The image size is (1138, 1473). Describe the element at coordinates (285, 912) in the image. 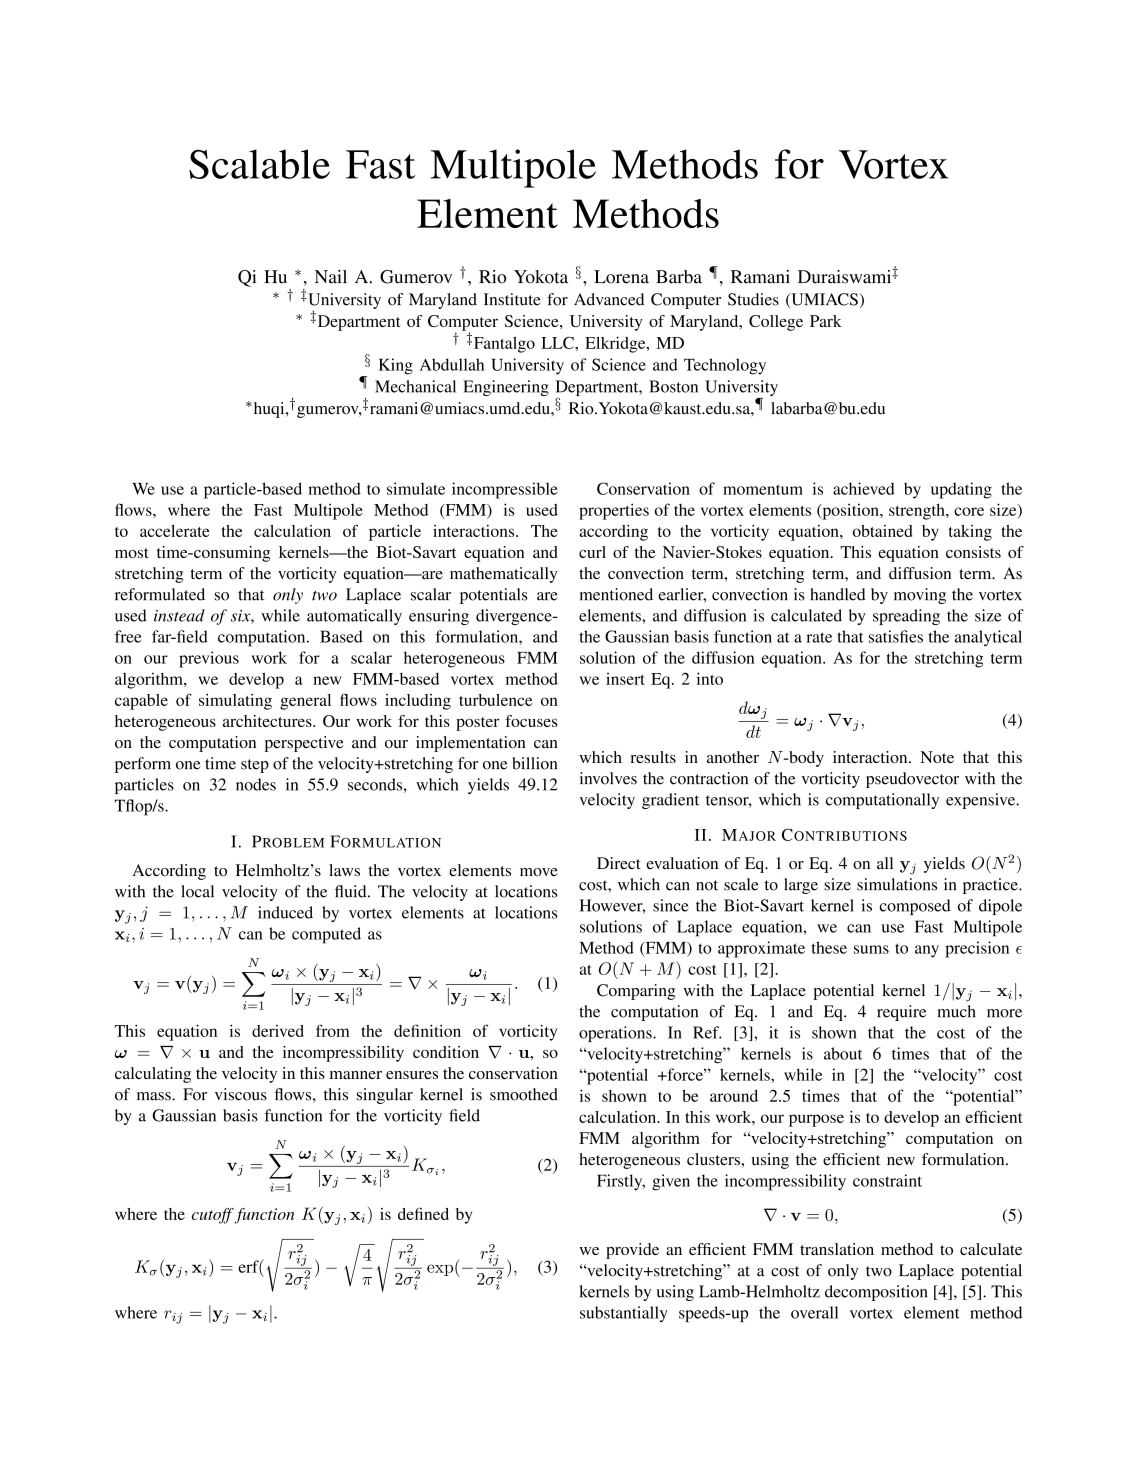

I see `induced` at that location.
